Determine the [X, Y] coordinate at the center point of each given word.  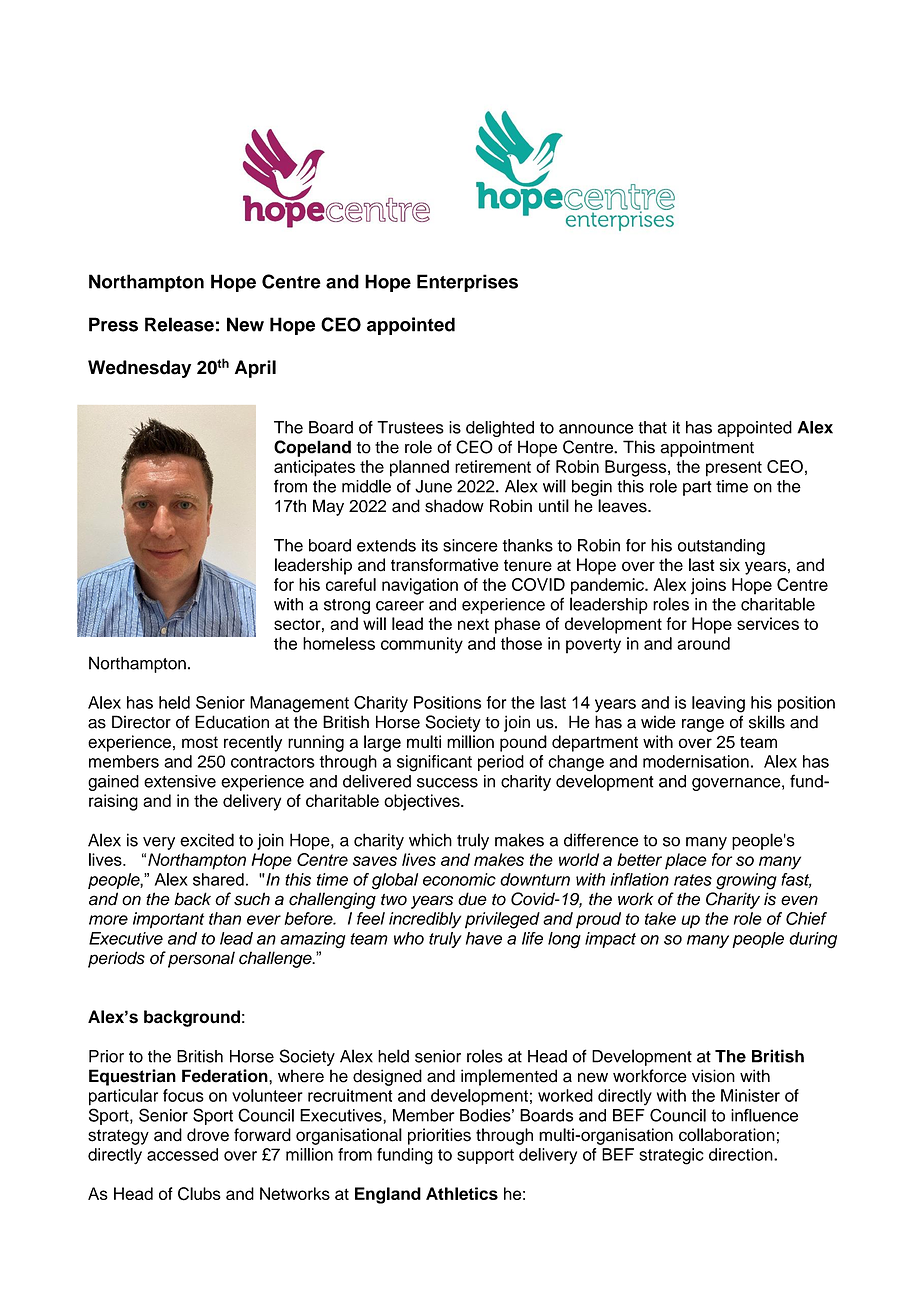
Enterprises [467, 283]
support [485, 1156]
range [703, 725]
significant [434, 763]
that [652, 427]
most [200, 742]
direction [742, 1154]
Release [179, 324]
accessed [182, 1154]
